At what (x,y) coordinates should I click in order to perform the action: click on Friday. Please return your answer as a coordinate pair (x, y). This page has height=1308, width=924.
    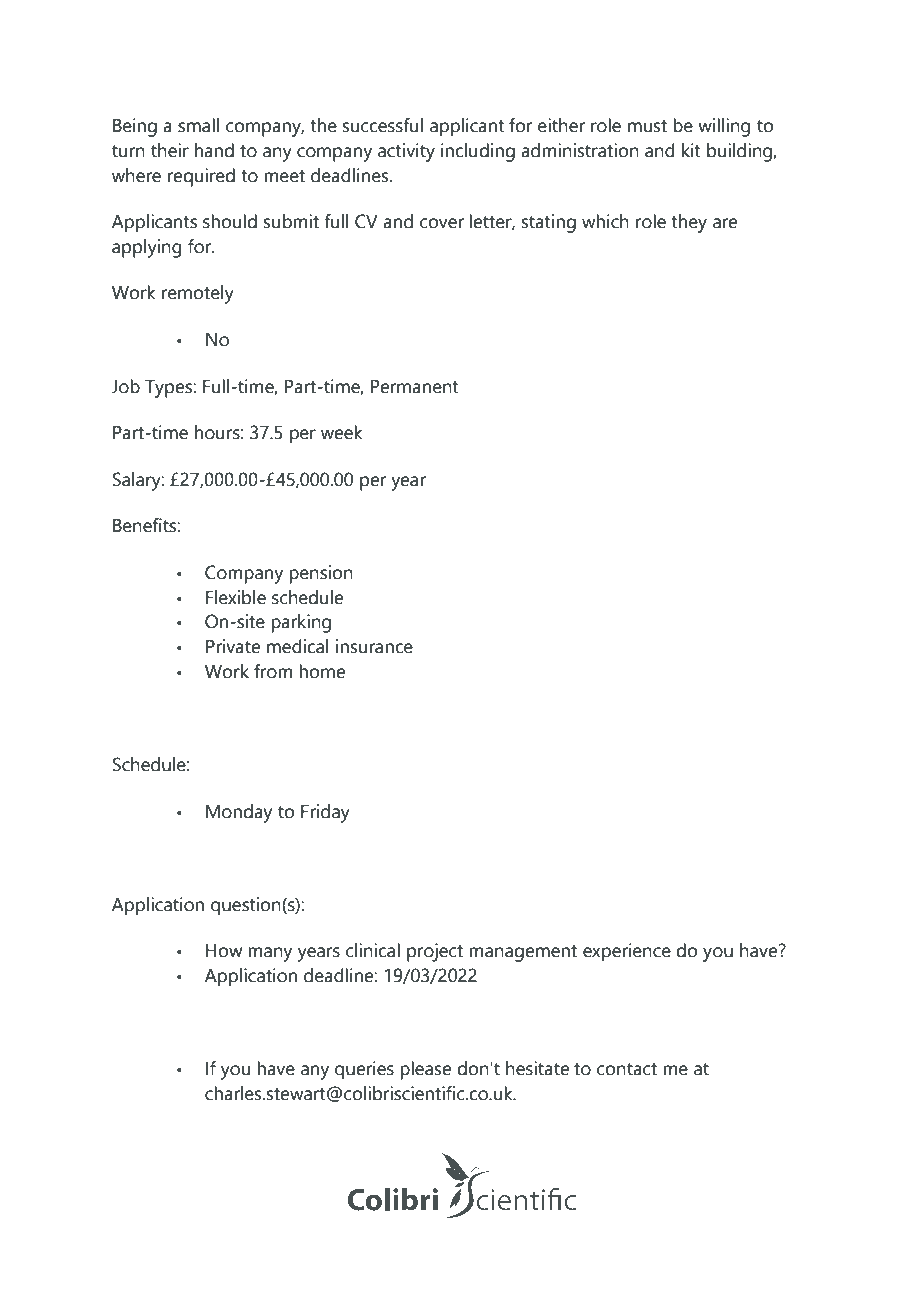
    Looking at the image, I should click on (325, 813).
